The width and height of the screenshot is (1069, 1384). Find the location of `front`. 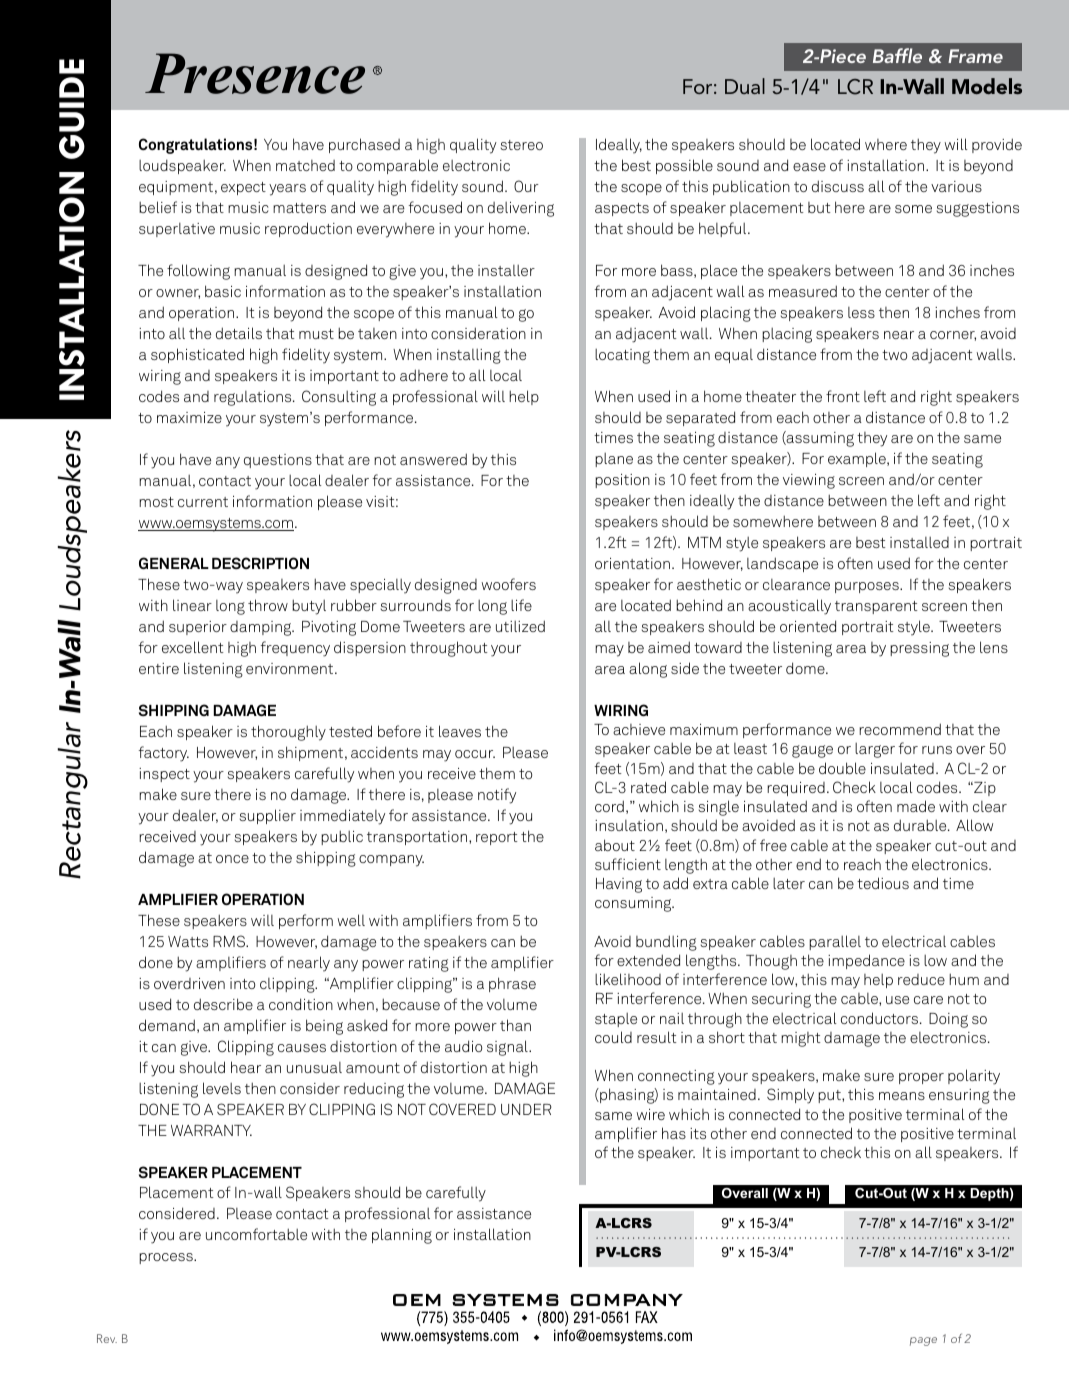

front is located at coordinates (843, 396).
